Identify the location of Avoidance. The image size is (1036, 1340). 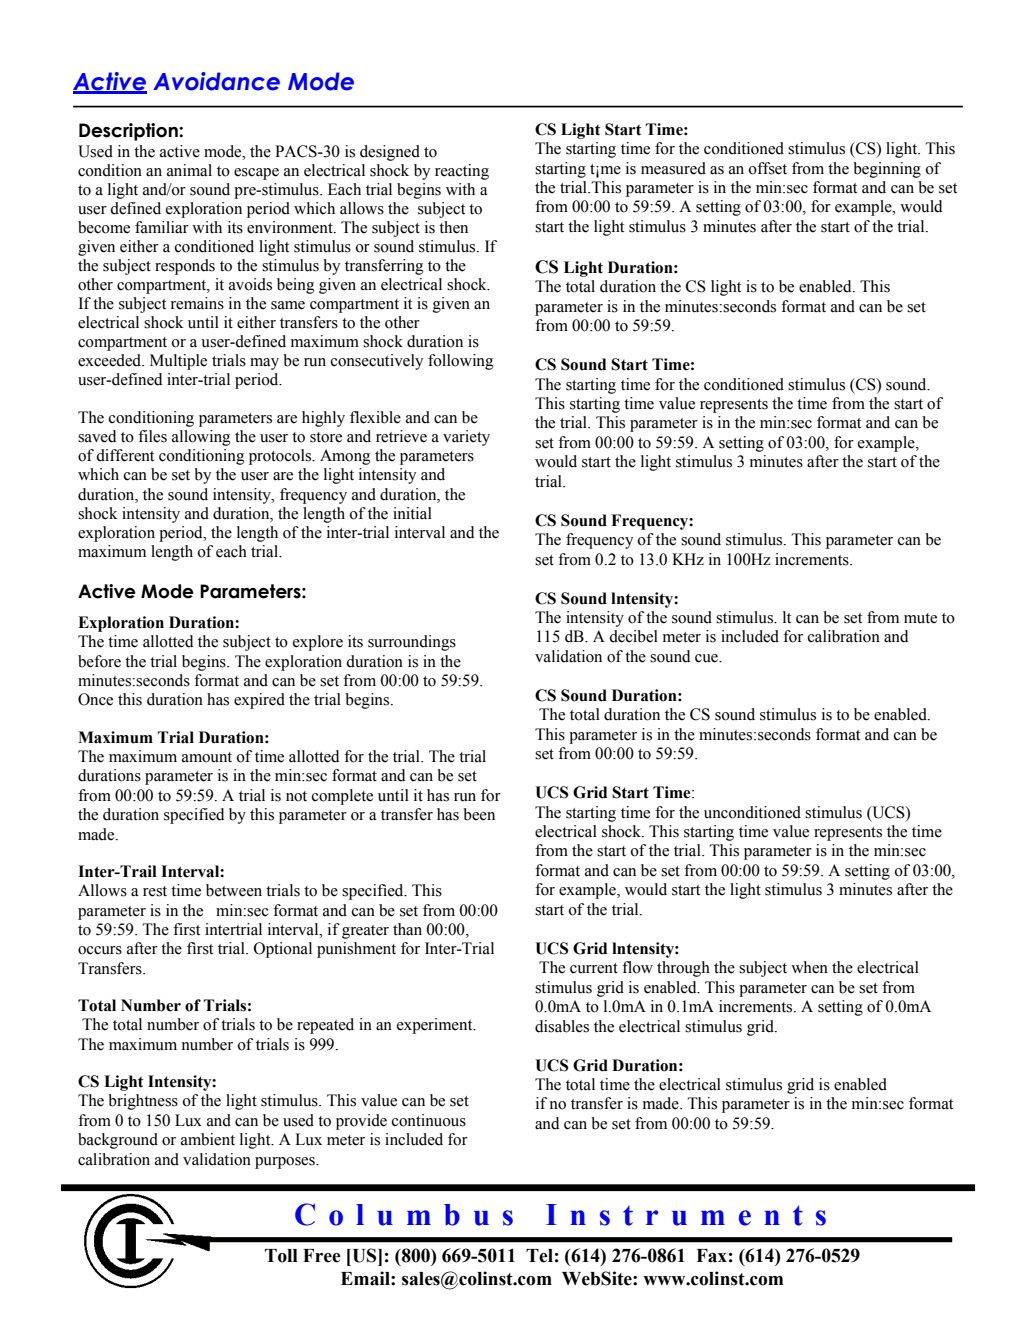
(216, 81).
